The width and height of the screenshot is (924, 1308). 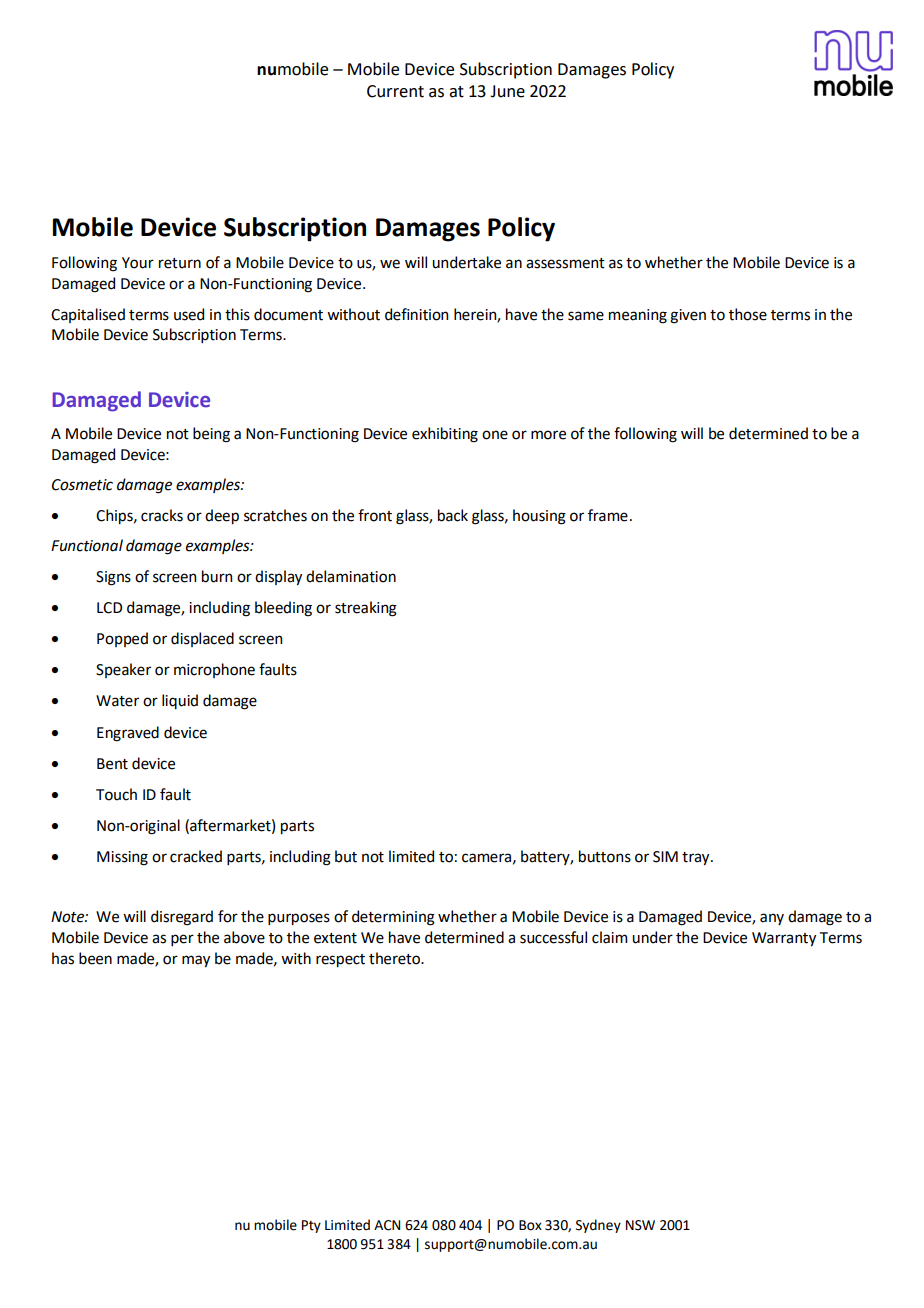 I want to click on NSW, so click(x=640, y=1225).
